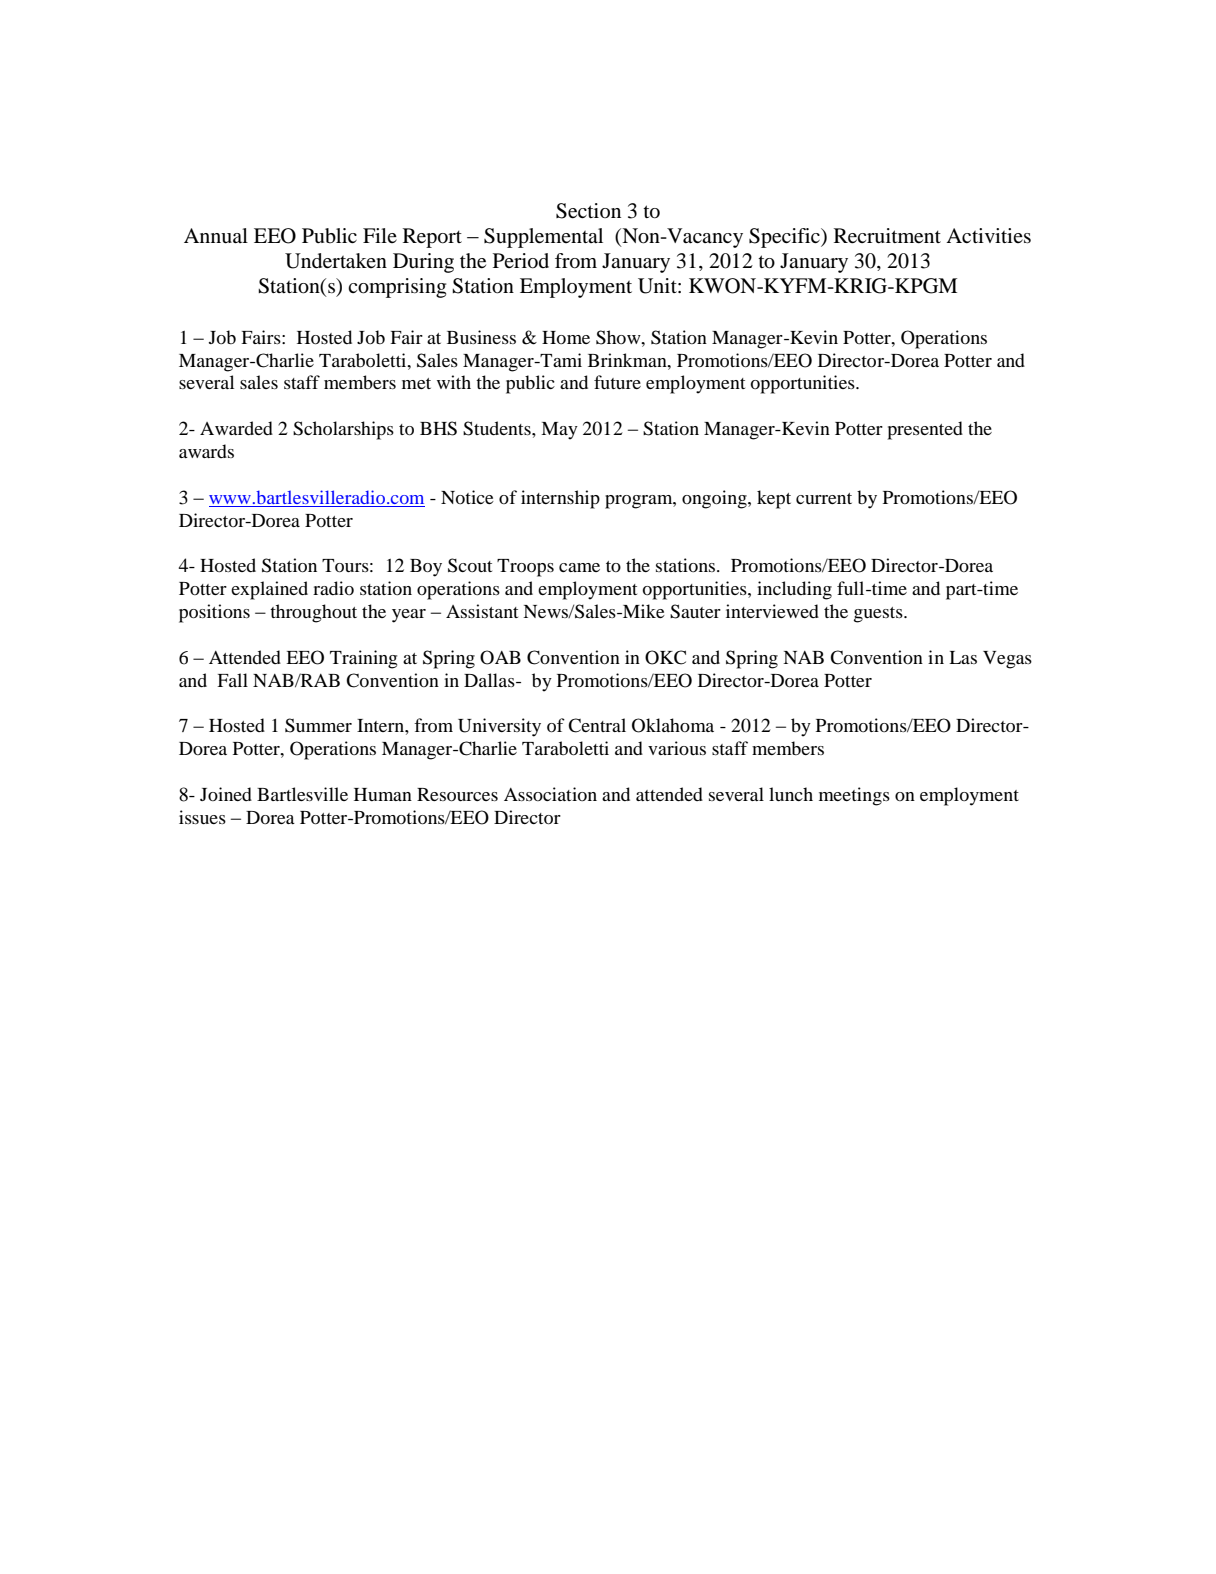 The image size is (1216, 1574). I want to click on Section, so click(588, 211).
